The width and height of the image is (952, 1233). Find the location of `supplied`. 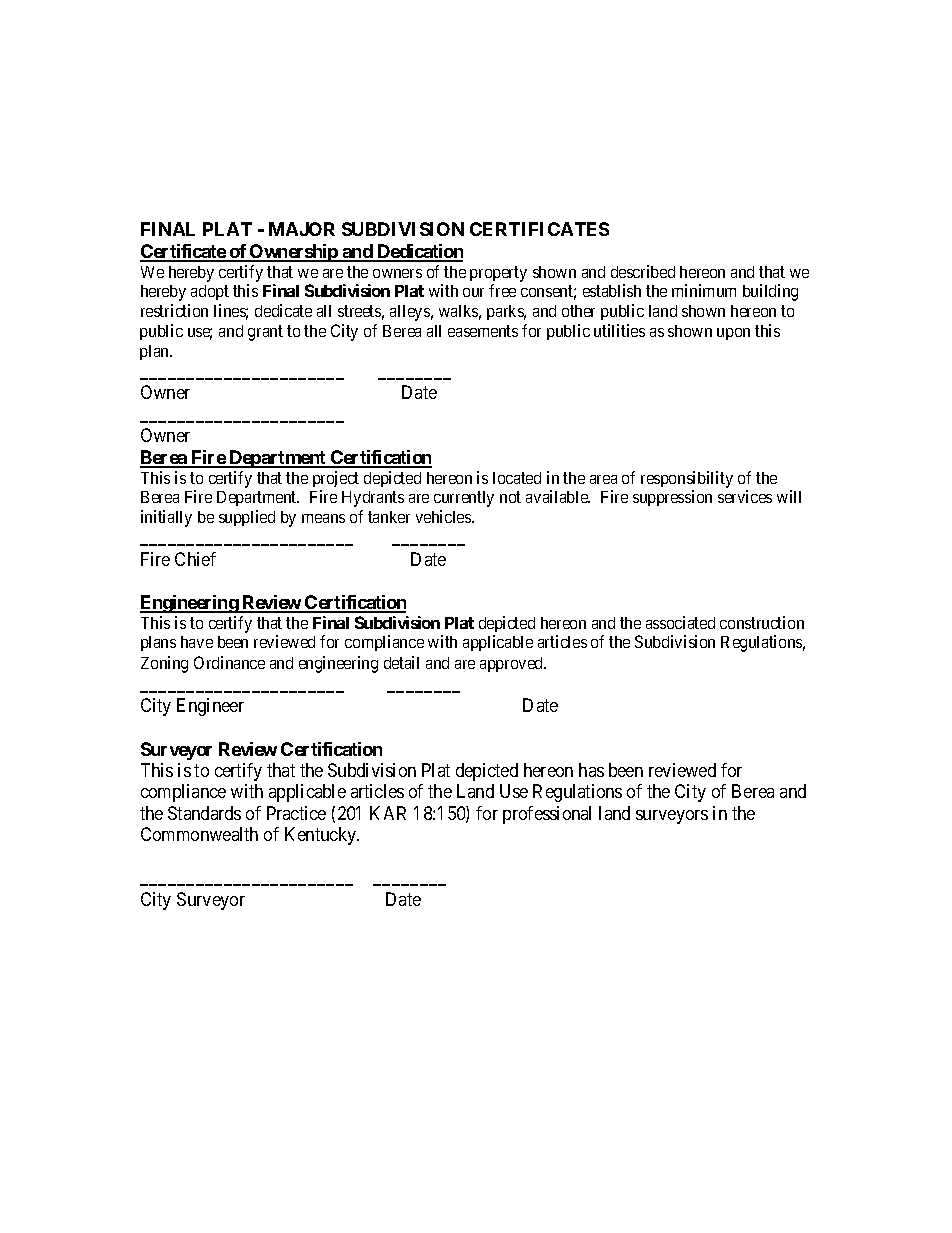

supplied is located at coordinates (247, 518).
